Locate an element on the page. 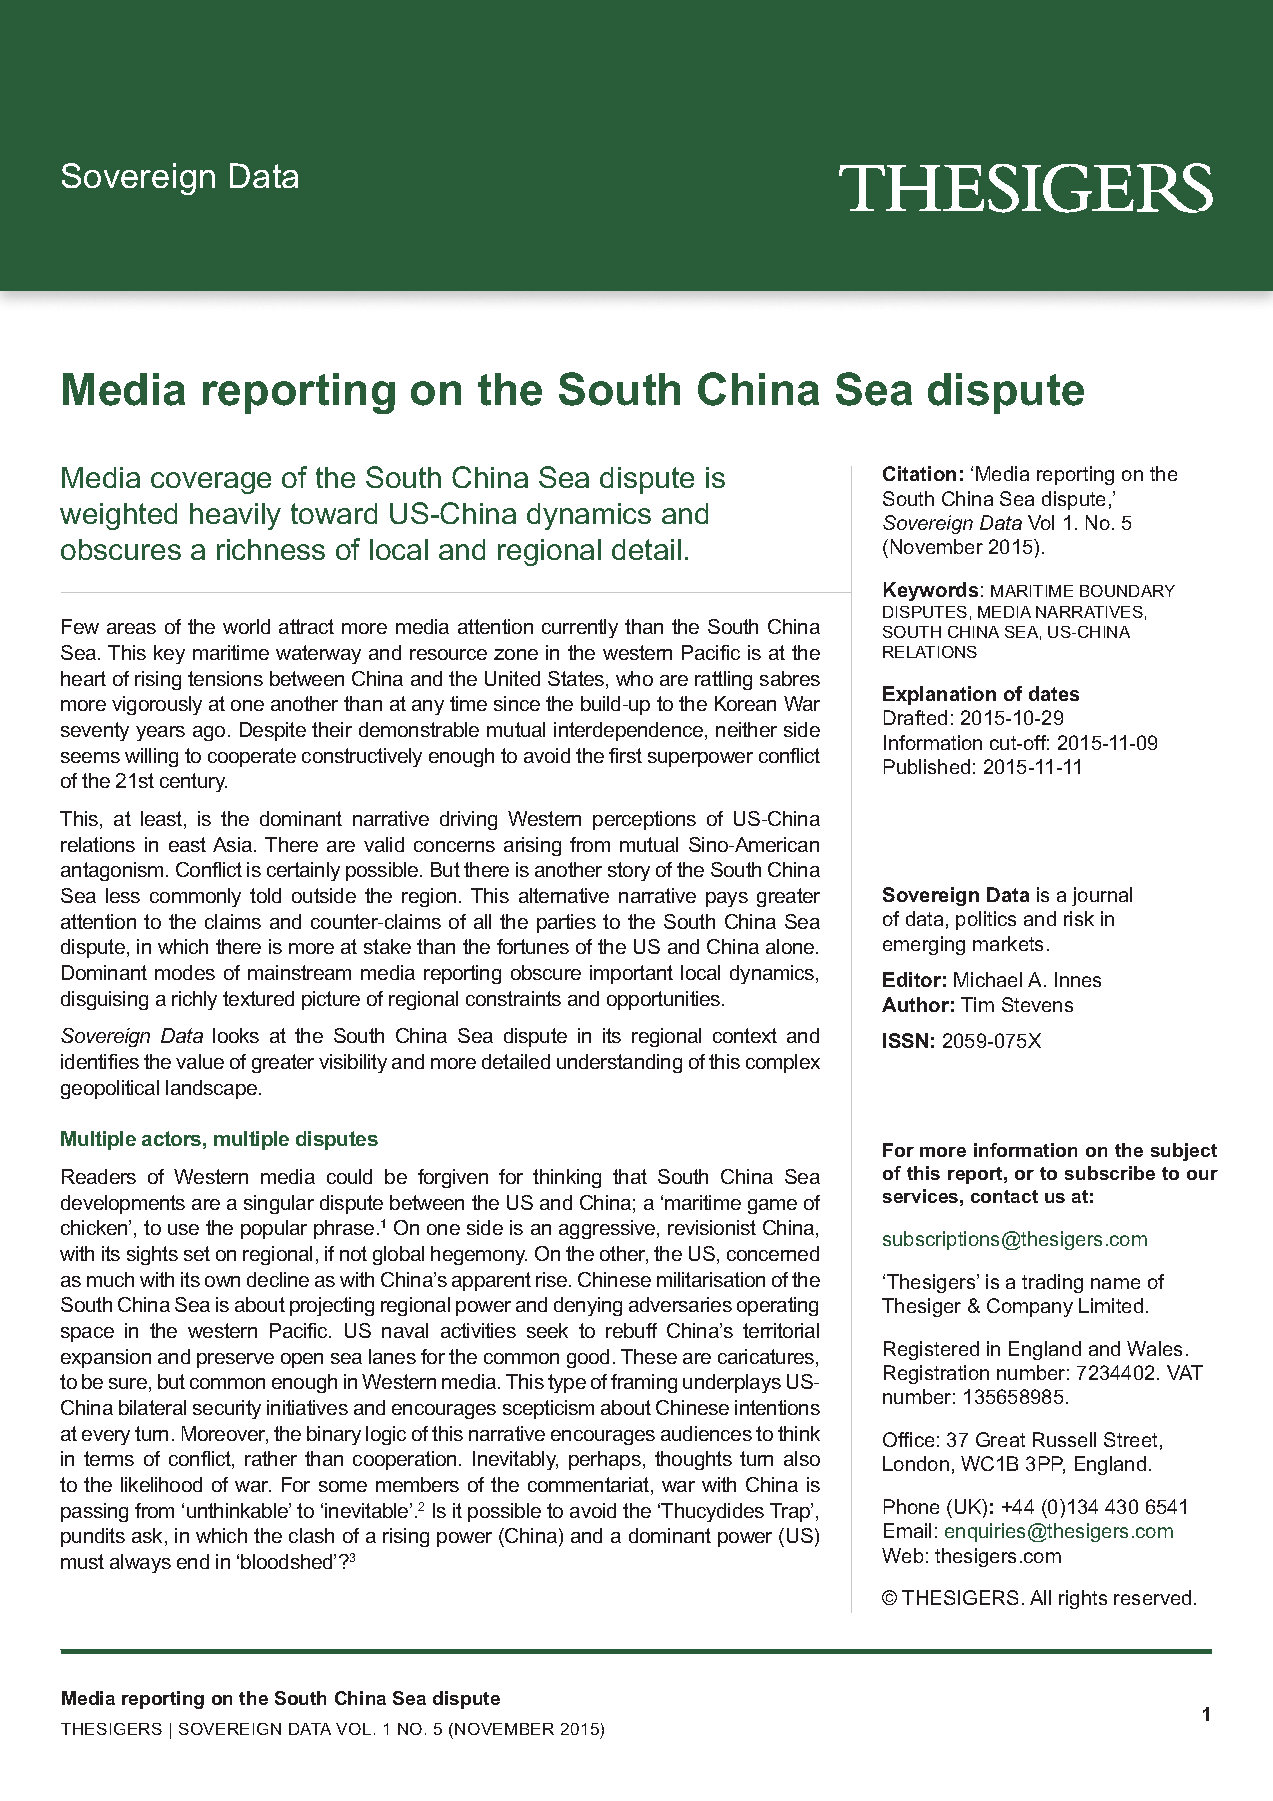  always is located at coordinates (140, 1563).
